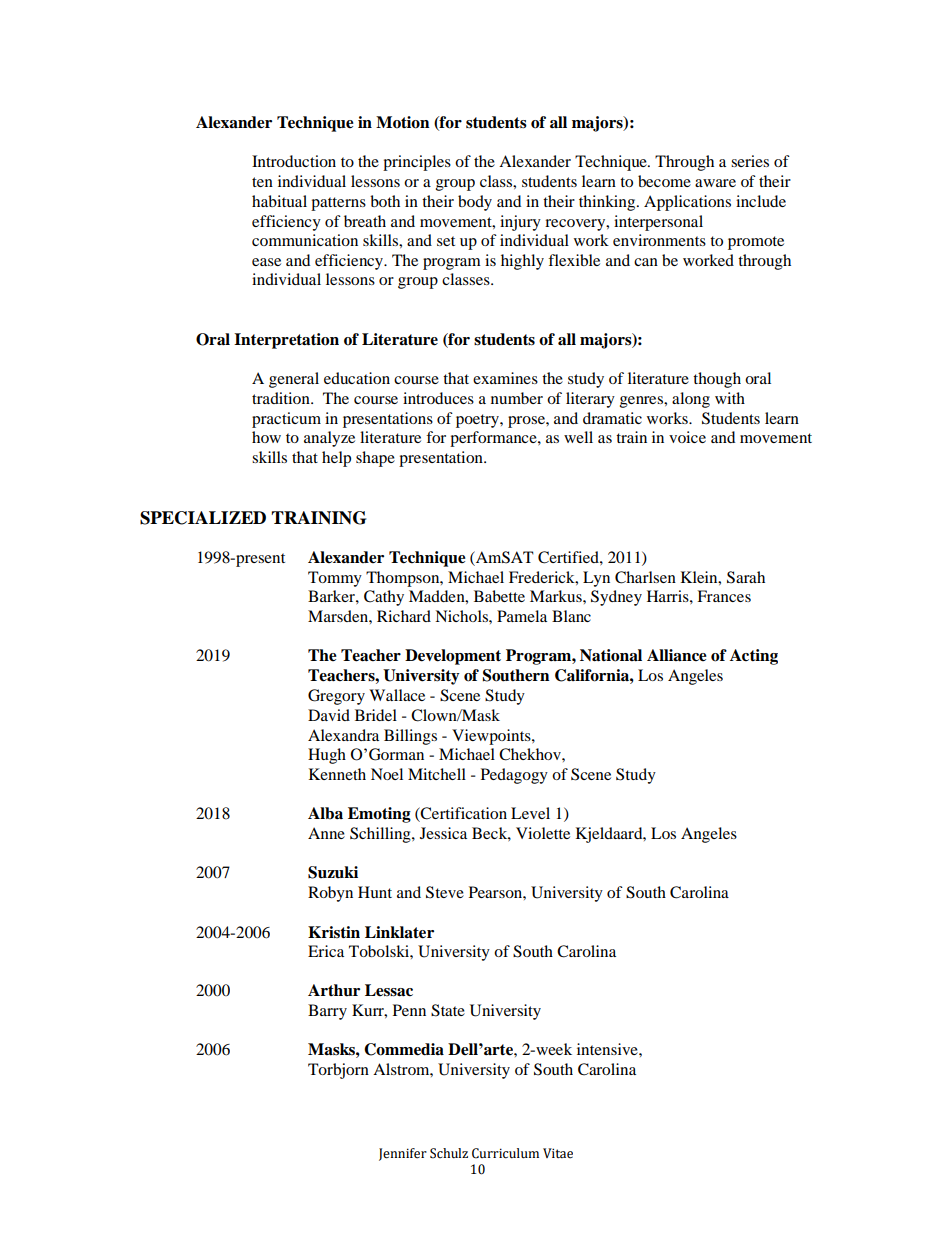  I want to click on Tommy, so click(335, 579).
